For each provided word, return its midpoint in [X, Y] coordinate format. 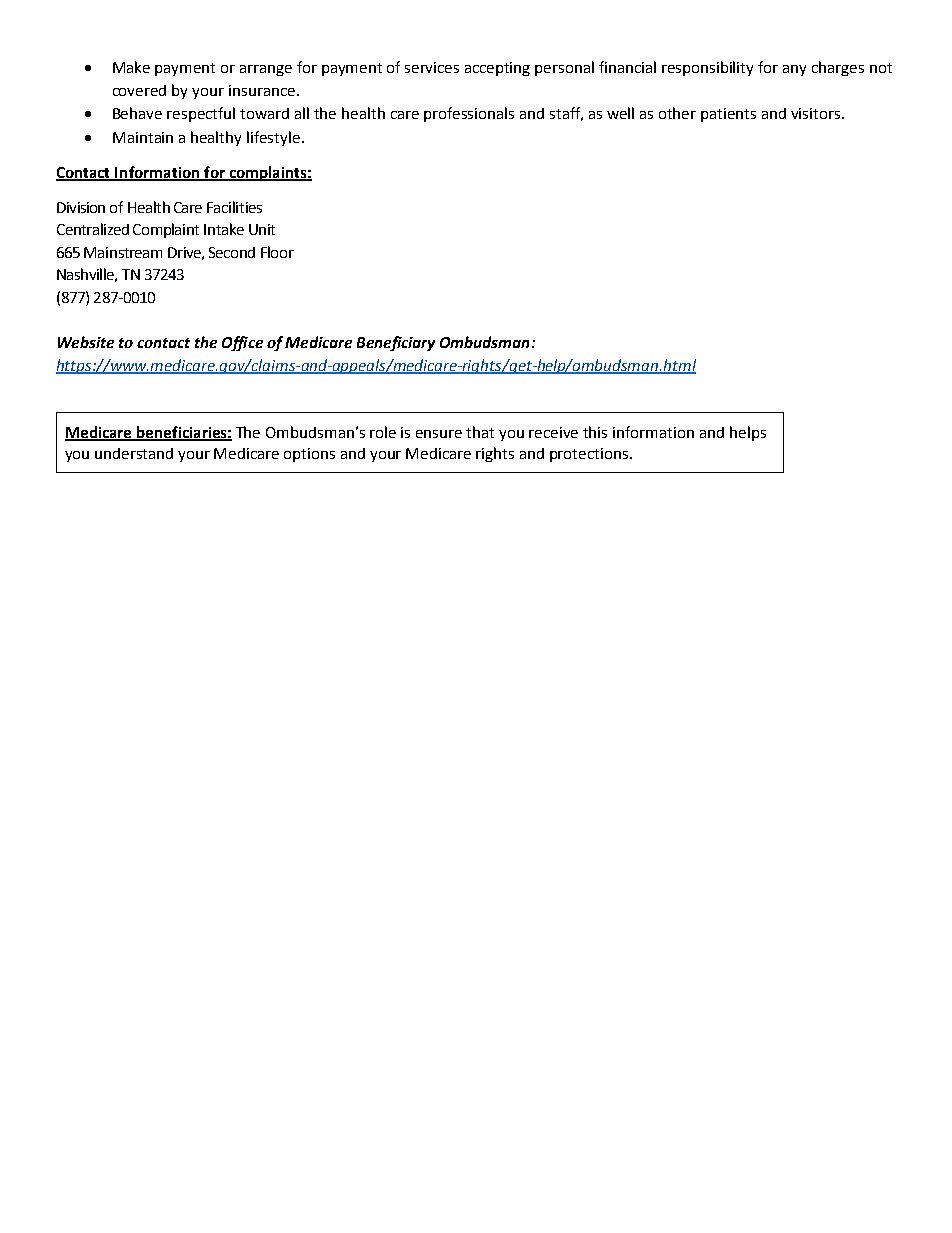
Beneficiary [396, 343]
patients [728, 115]
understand [134, 453]
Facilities [234, 207]
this [595, 432]
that [480, 432]
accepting [497, 69]
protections [590, 455]
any [794, 70]
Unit [262, 229]
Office [242, 343]
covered [139, 90]
